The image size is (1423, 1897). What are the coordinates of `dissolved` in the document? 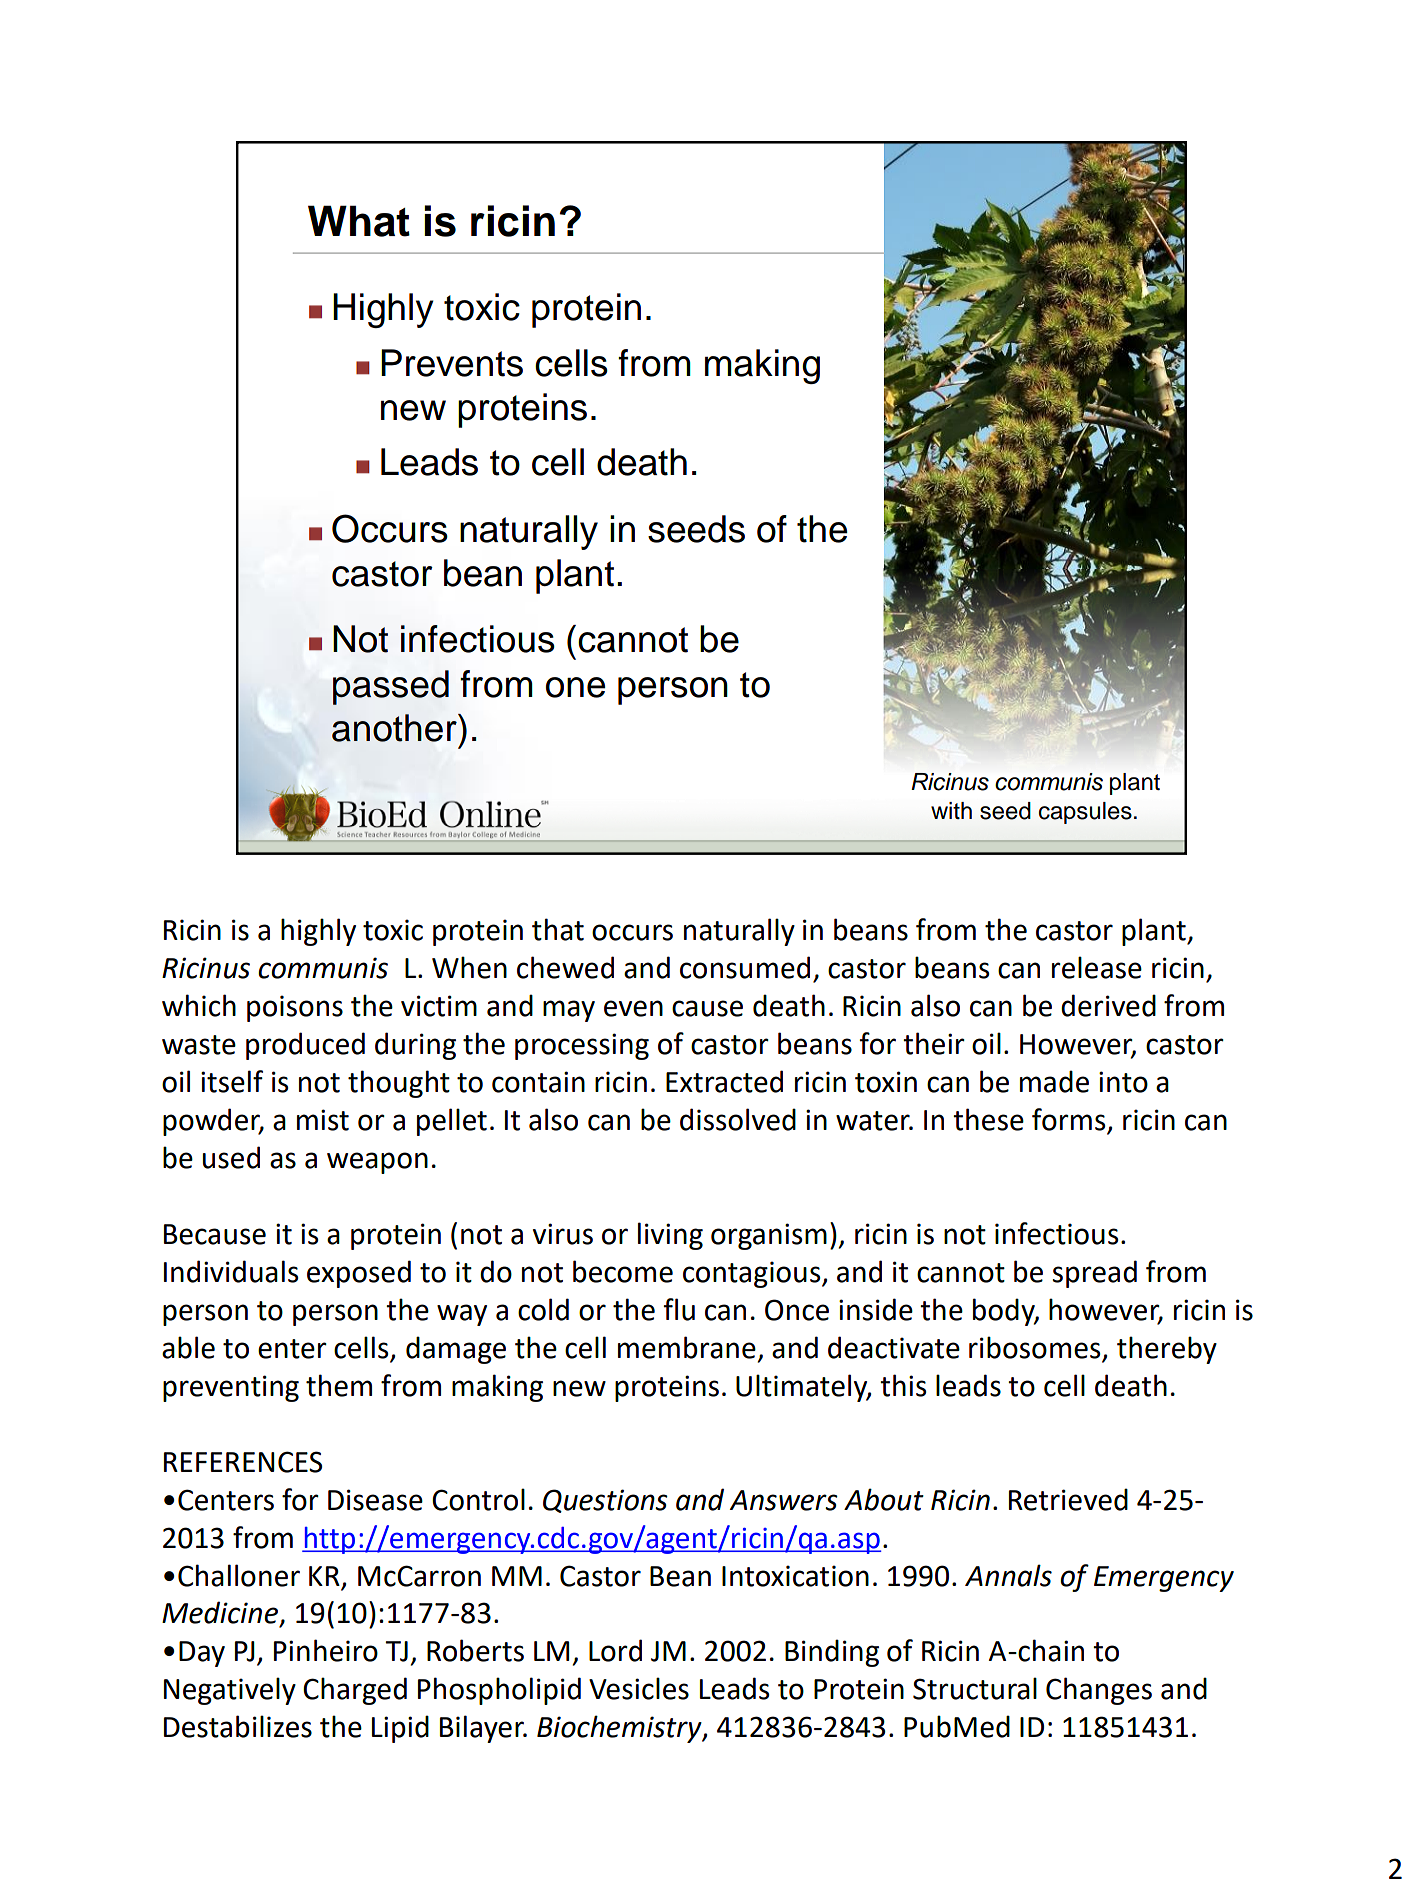 It's located at (738, 1119).
